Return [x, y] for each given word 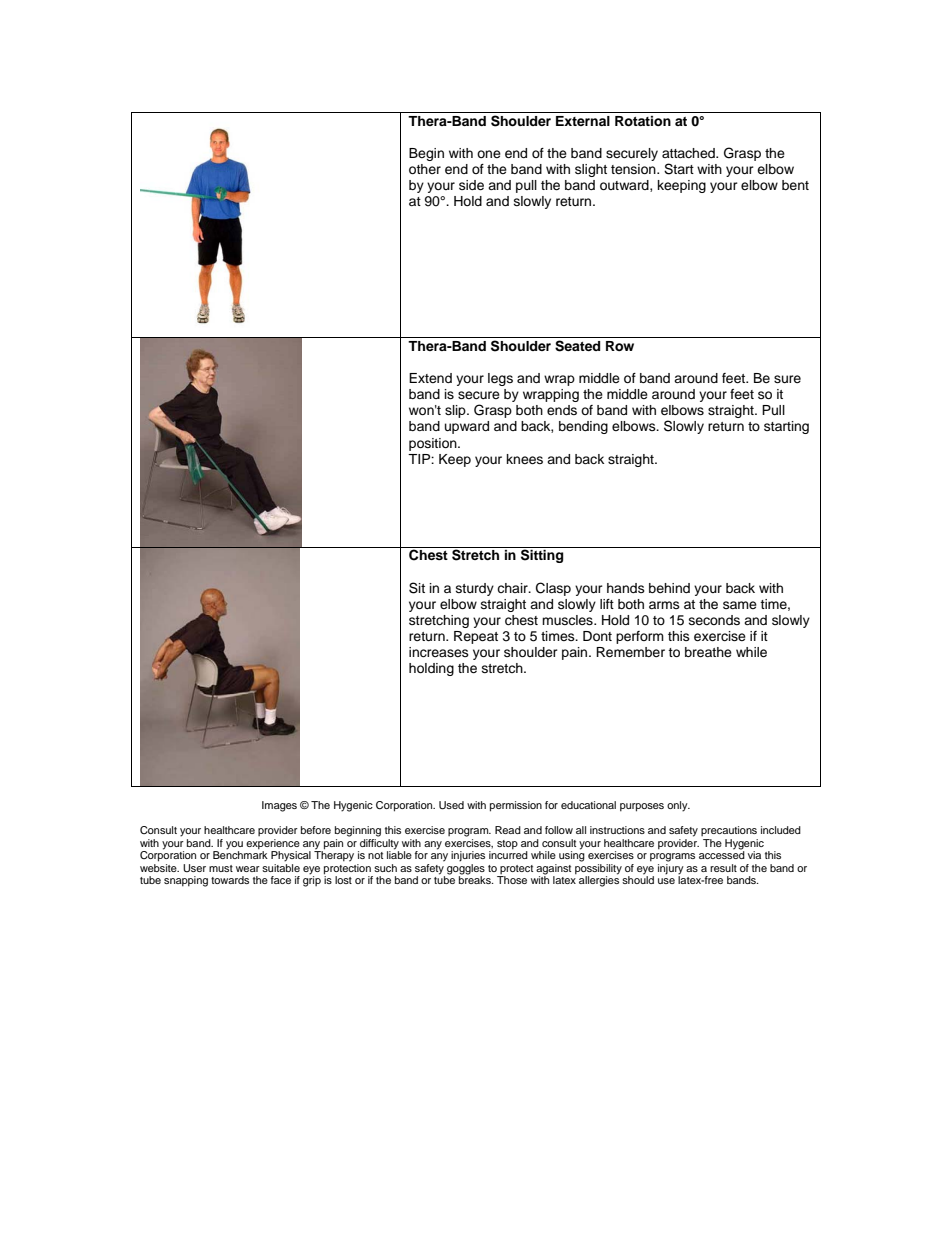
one [489, 154]
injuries [468, 856]
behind [669, 588]
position [434, 444]
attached [689, 153]
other [425, 169]
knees [525, 459]
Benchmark [240, 854]
